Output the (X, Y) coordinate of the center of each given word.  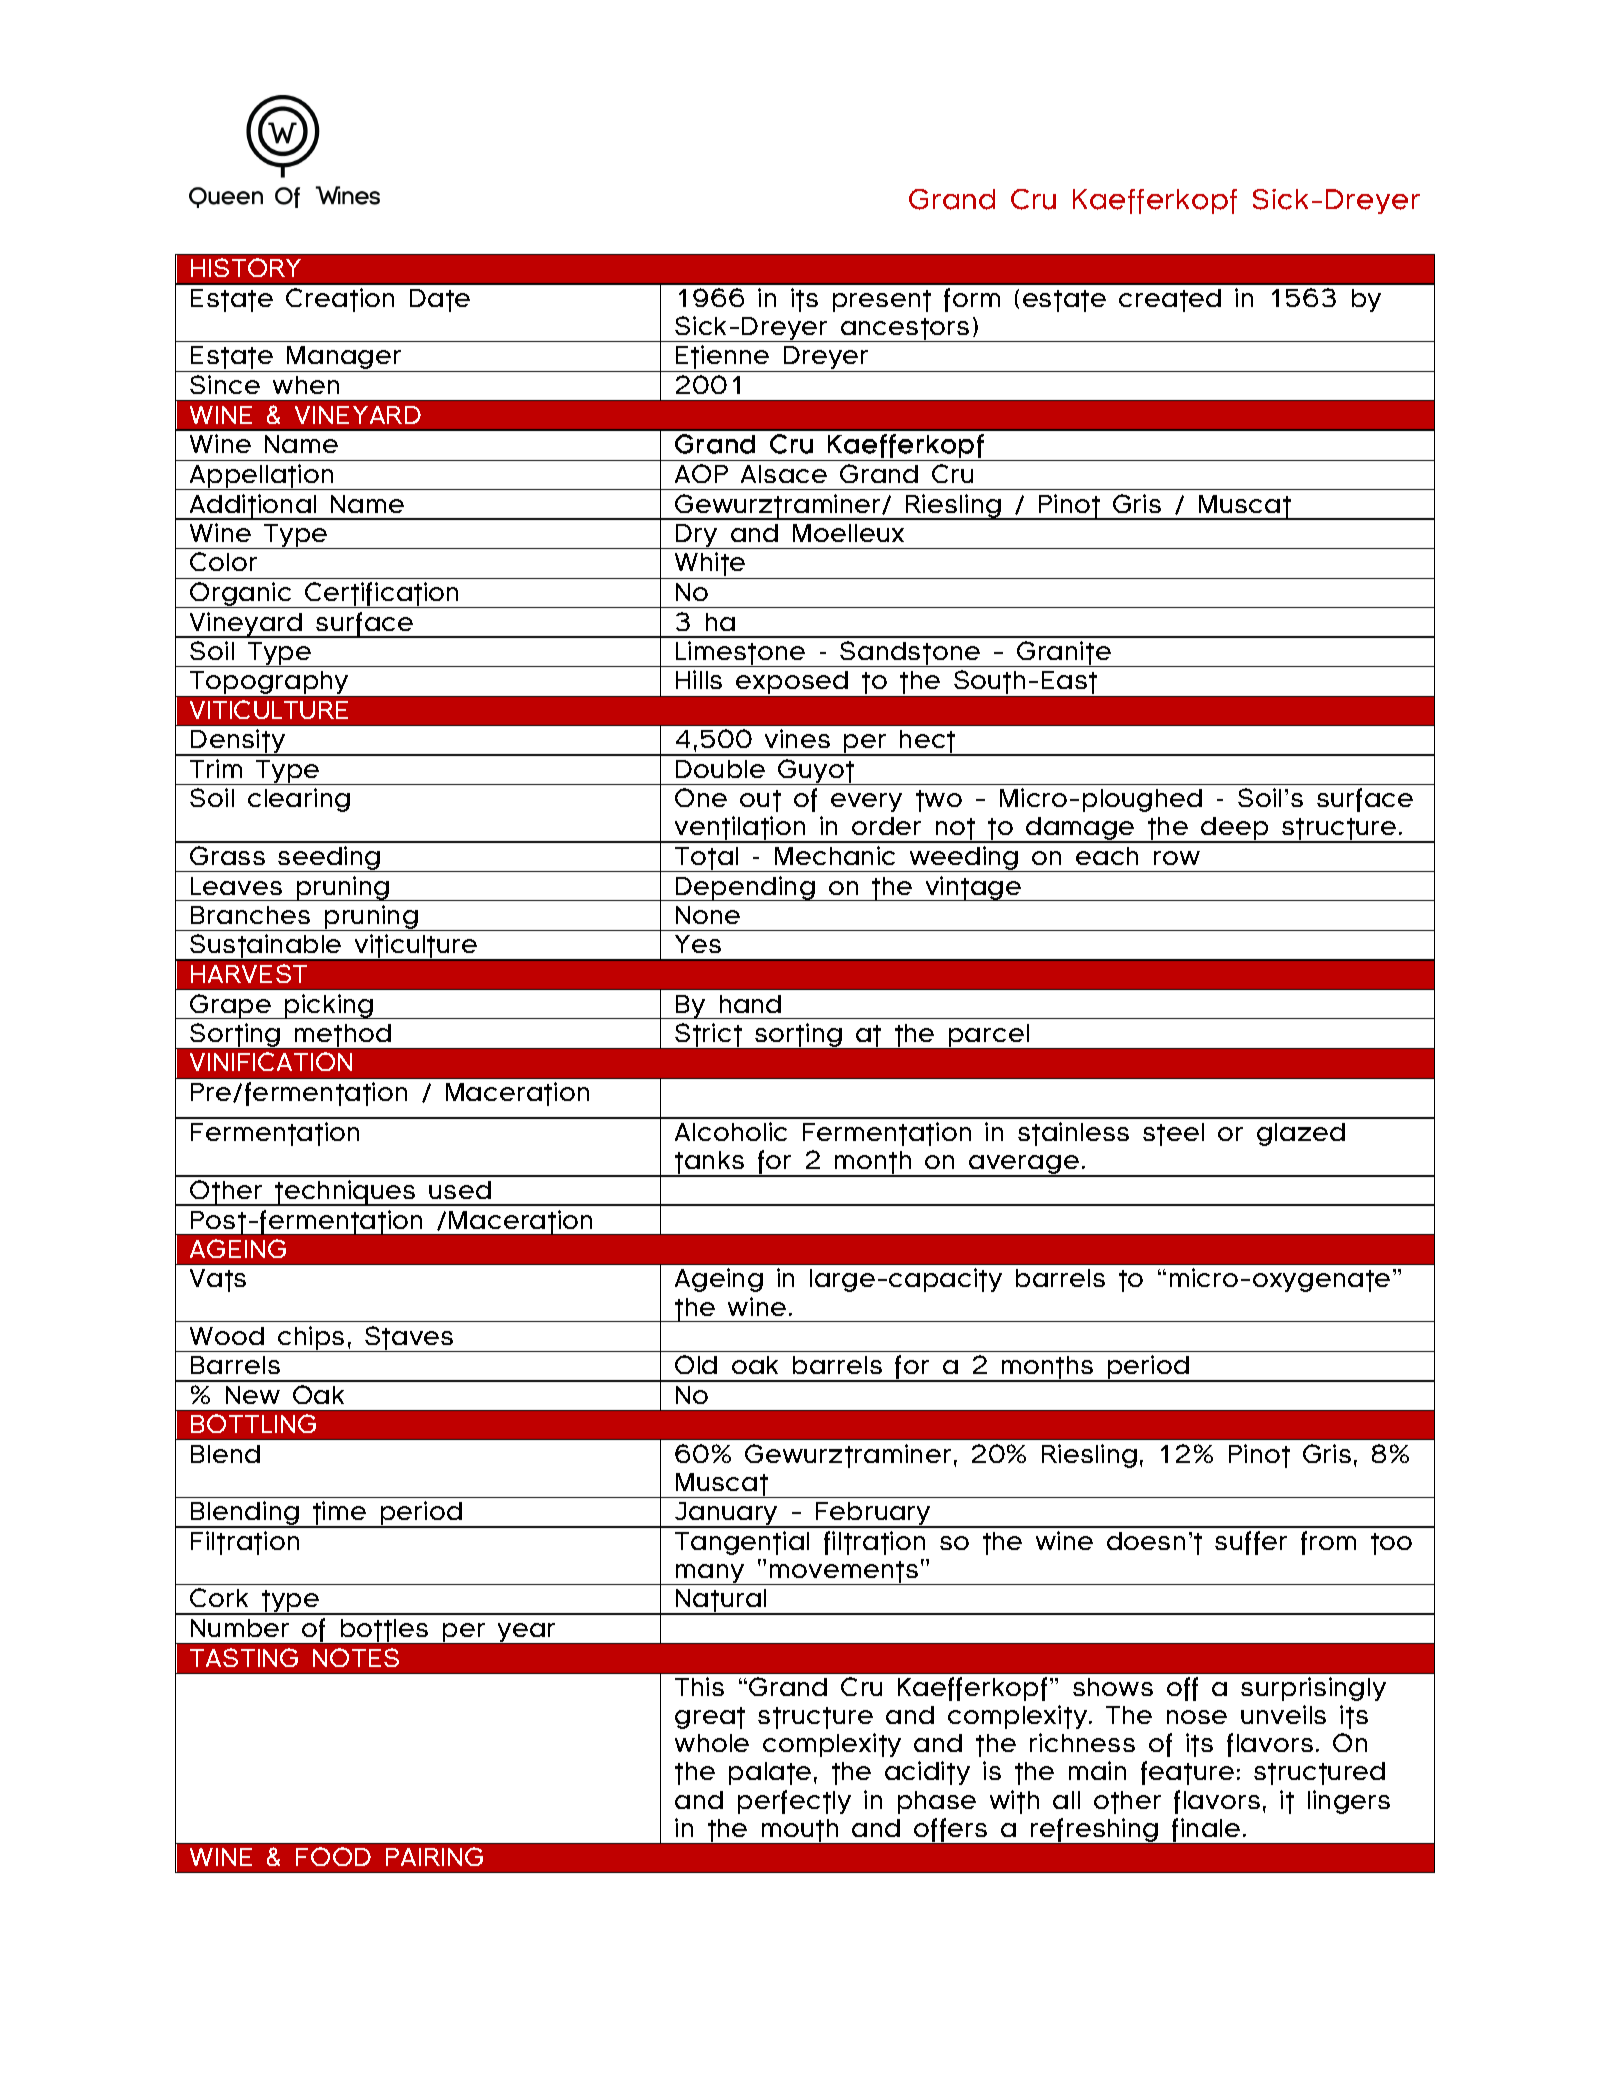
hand (750, 1004)
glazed (1301, 1134)
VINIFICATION (271, 1061)
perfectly (794, 1802)
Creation (340, 300)
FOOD (333, 1856)
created (1170, 300)
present (882, 301)
